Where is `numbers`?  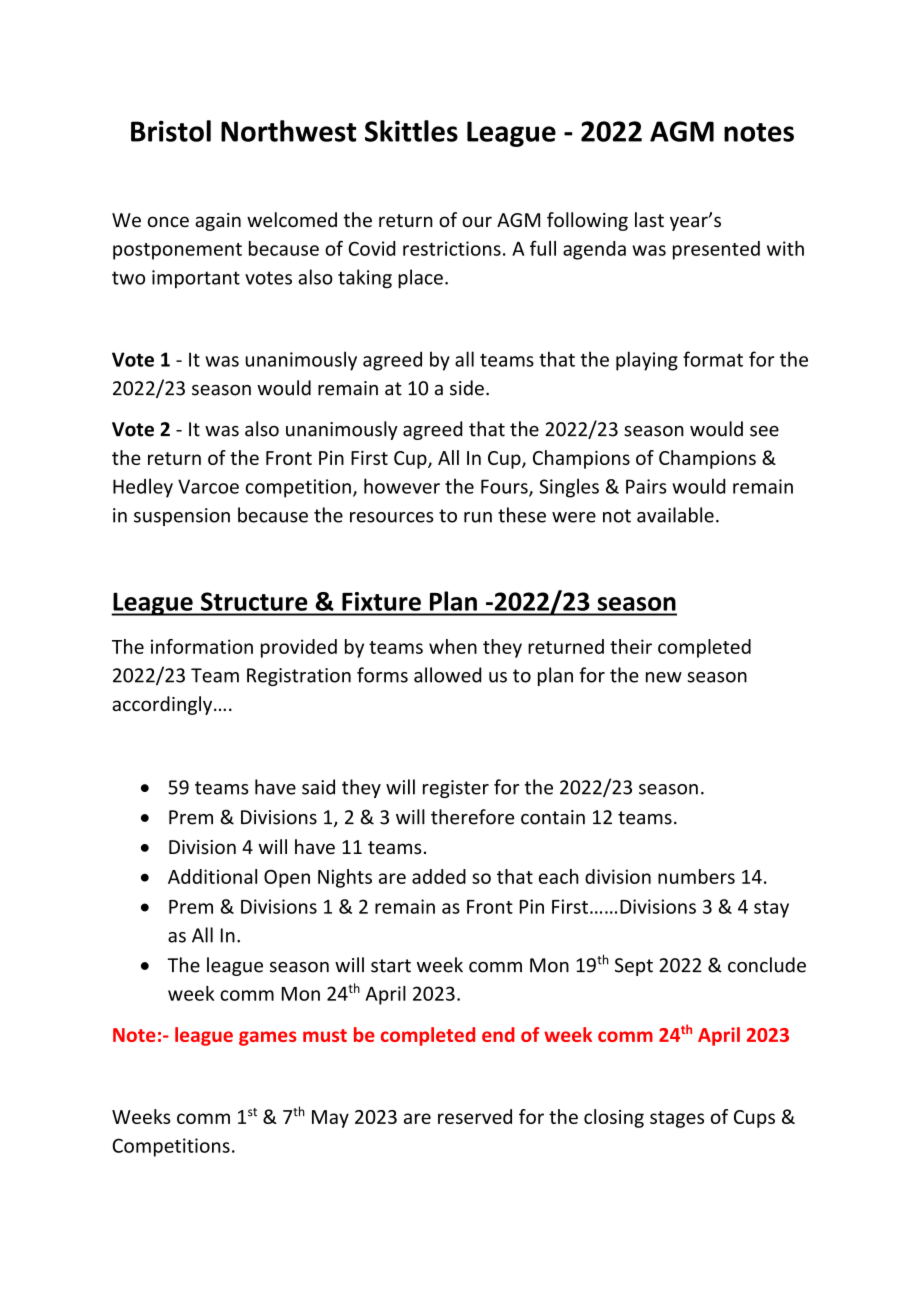
numbers is located at coordinates (696, 876).
